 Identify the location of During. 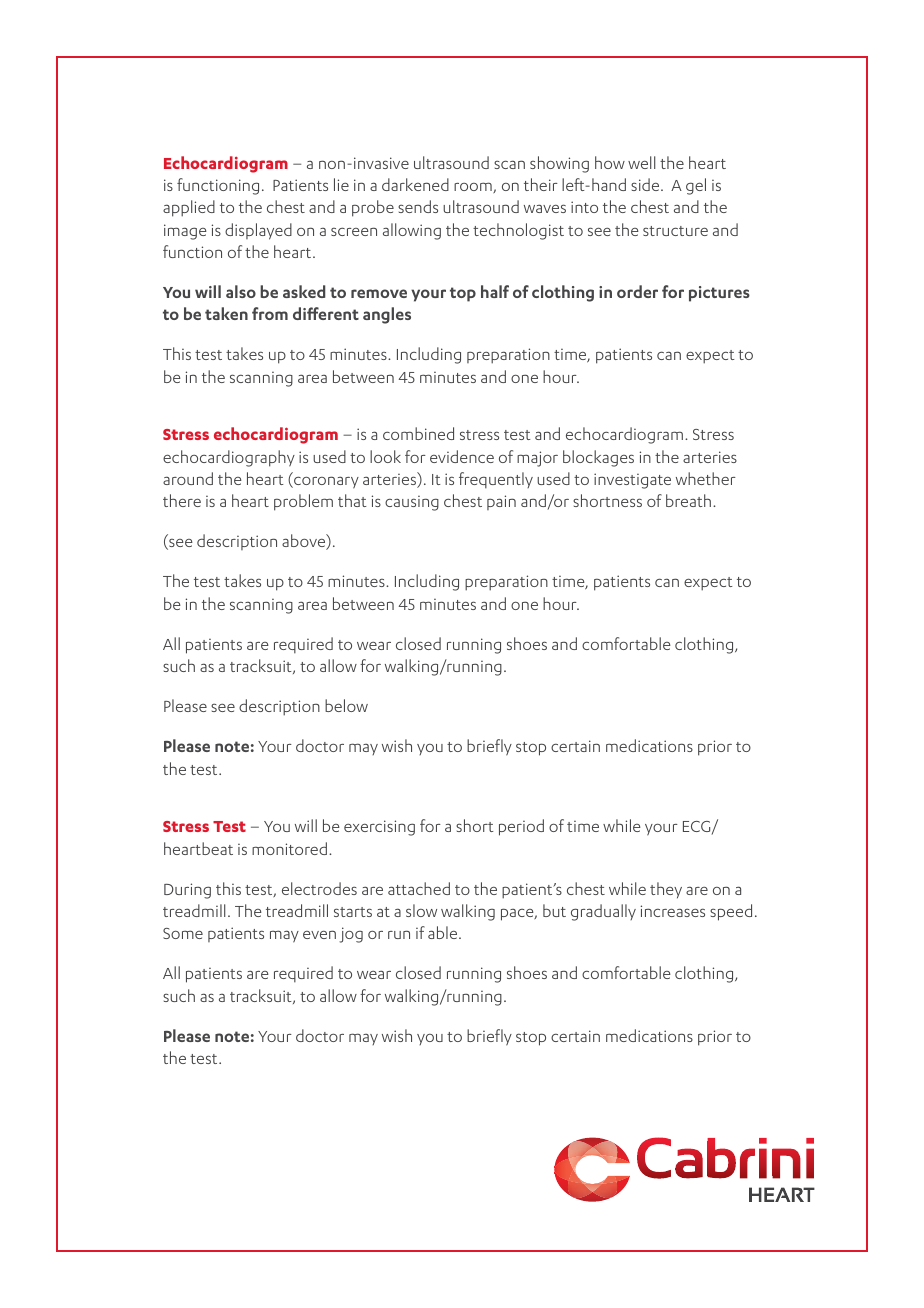
(187, 891).
